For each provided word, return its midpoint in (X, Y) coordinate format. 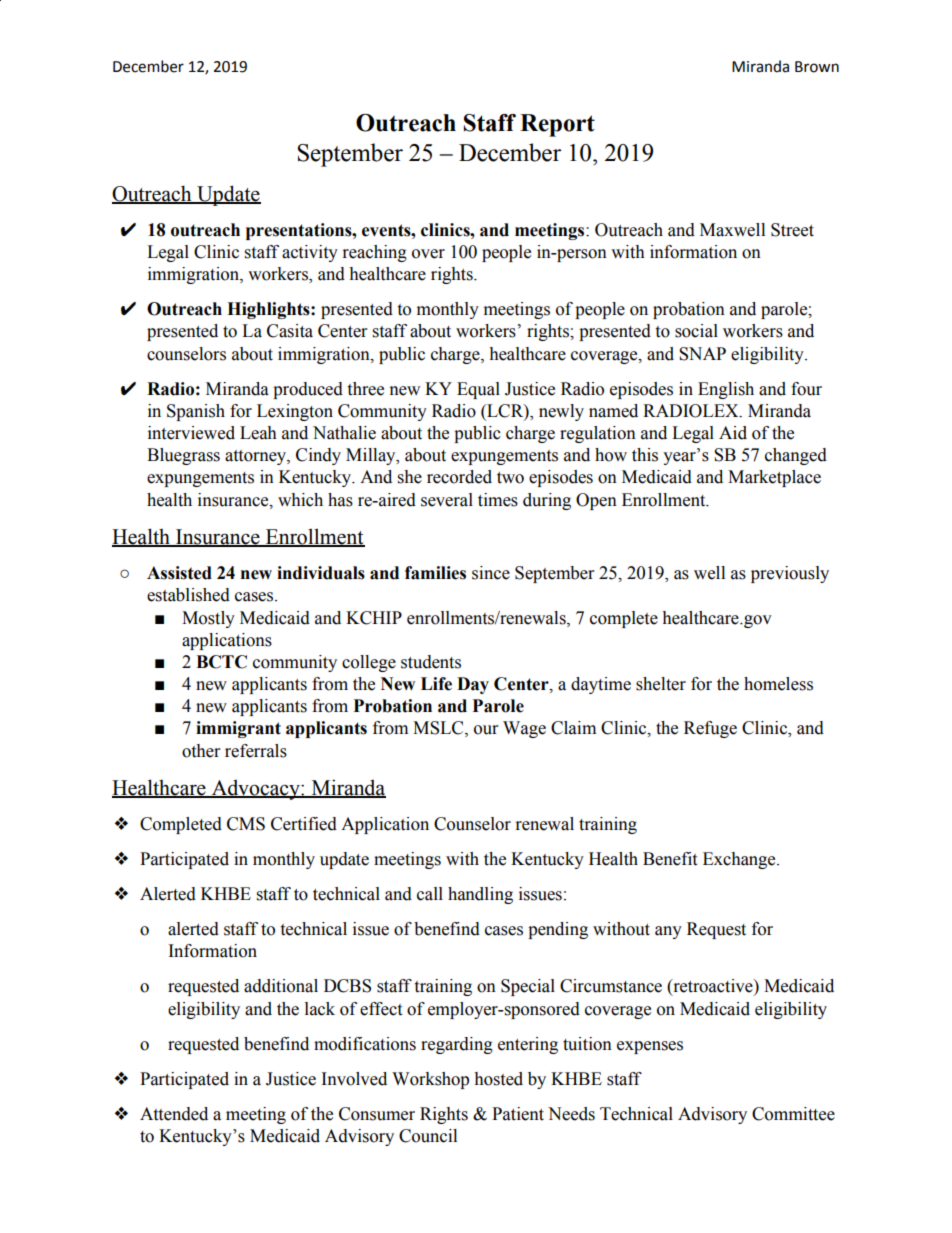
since (491, 573)
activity (310, 253)
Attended (174, 1114)
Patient (518, 1114)
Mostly (208, 619)
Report (557, 125)
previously (790, 574)
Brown (817, 67)
